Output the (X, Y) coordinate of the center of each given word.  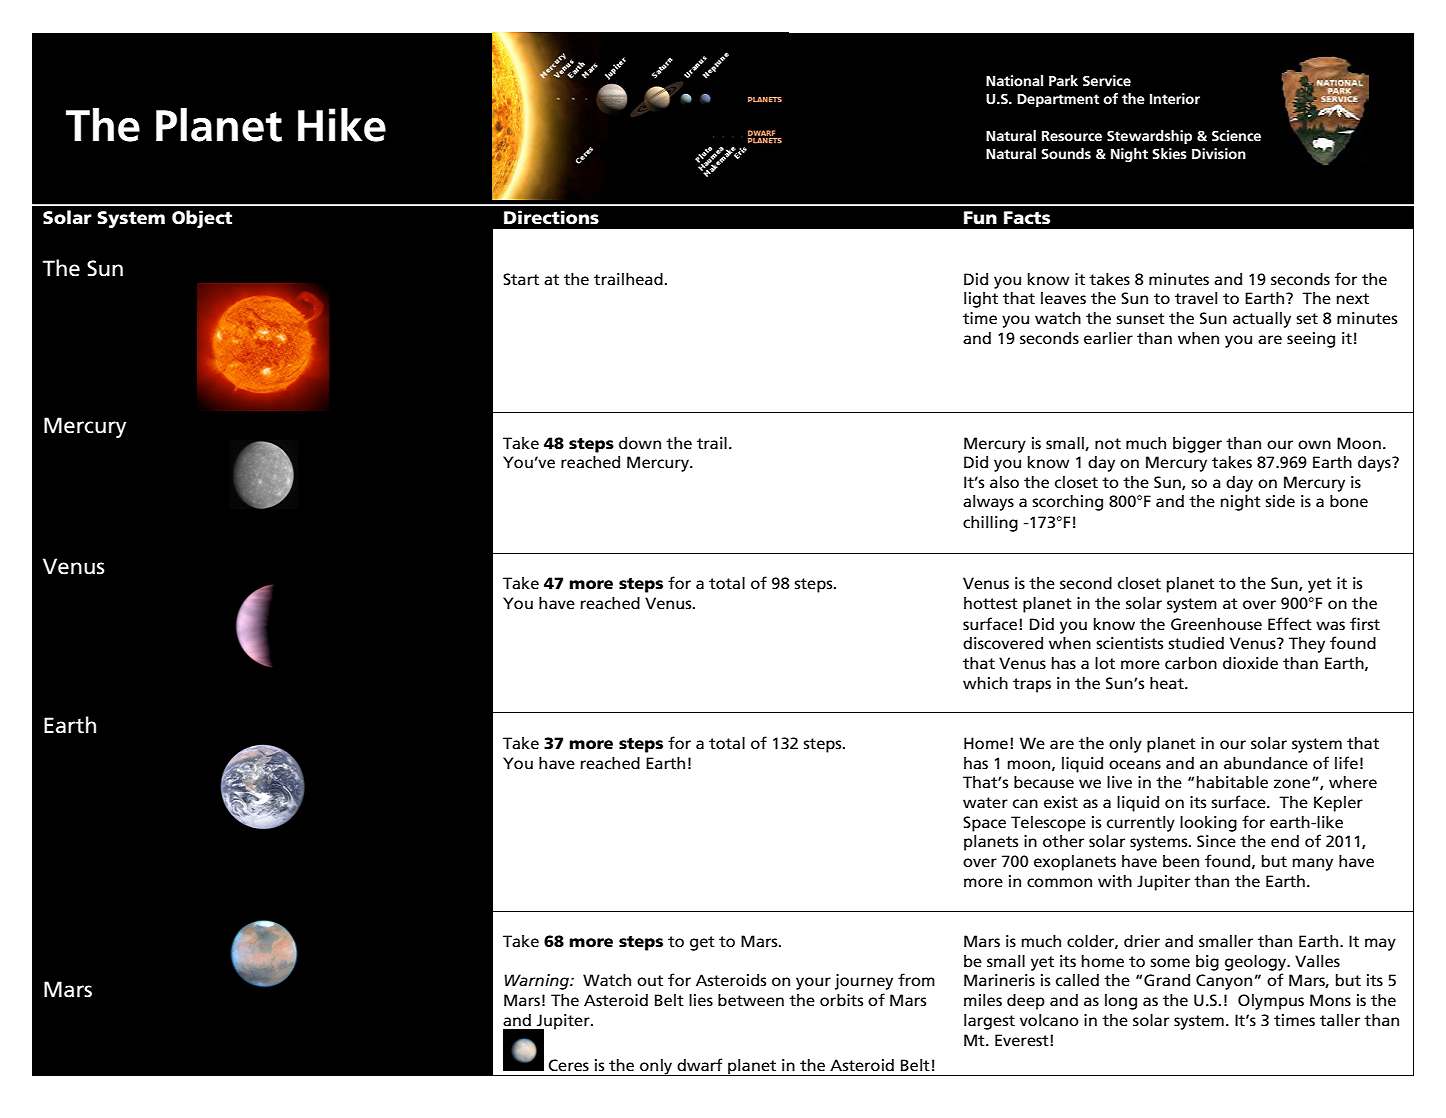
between (751, 1000)
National (1014, 80)
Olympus (1271, 1002)
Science (1236, 135)
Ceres (568, 1065)
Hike (342, 125)
